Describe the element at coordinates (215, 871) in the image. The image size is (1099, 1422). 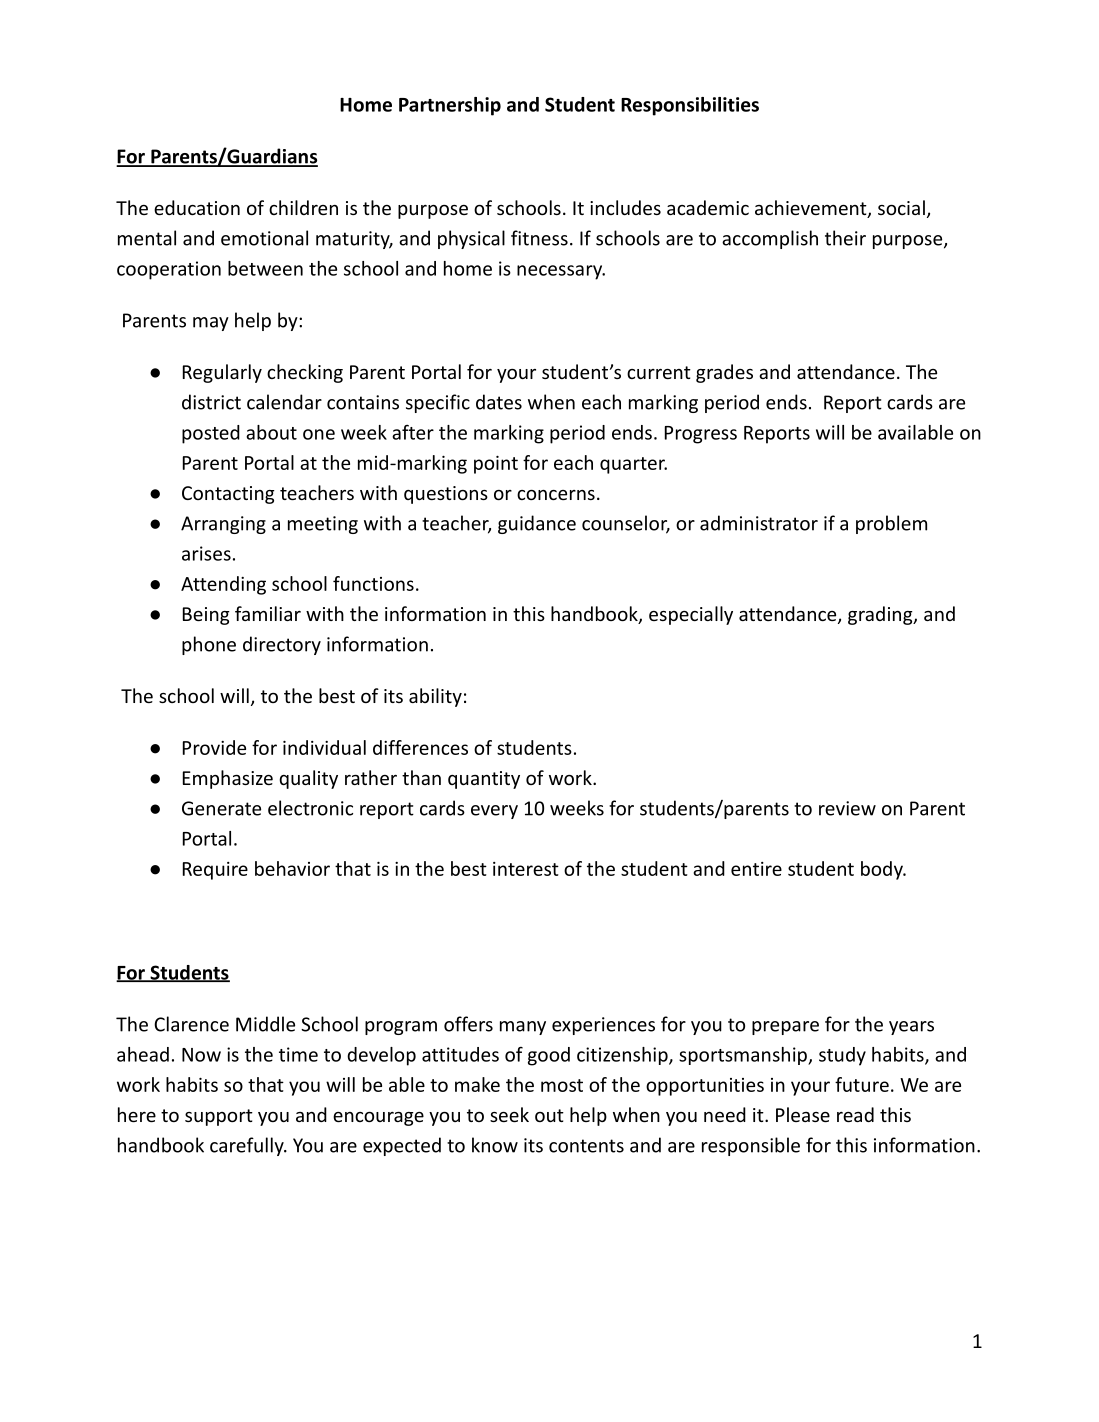
I see `Require` at that location.
